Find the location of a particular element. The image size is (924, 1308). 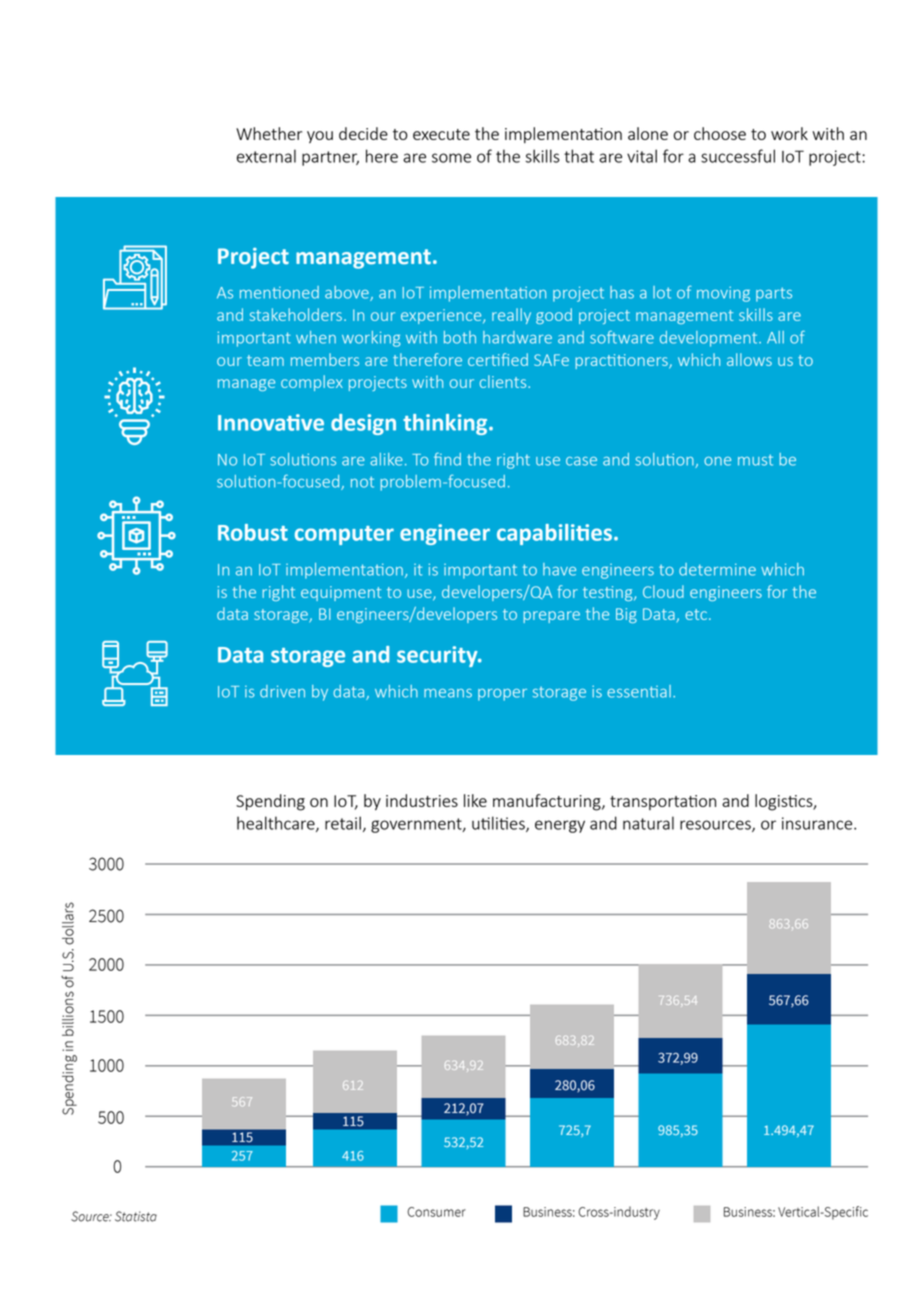

must is located at coordinates (755, 460).
